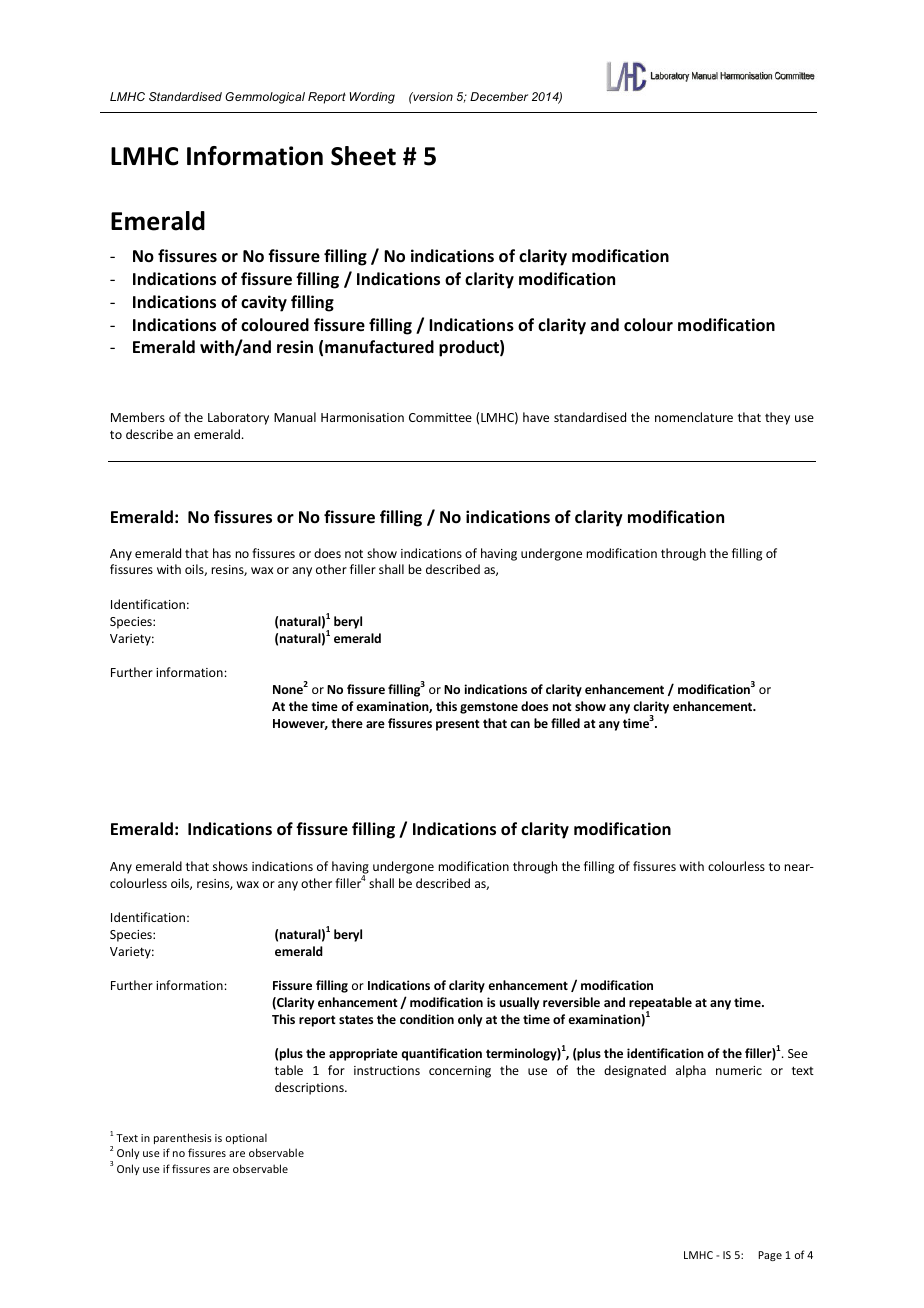 This image has height=1308, width=924. What do you see at coordinates (770, 1256) in the image?
I see `Page` at bounding box center [770, 1256].
